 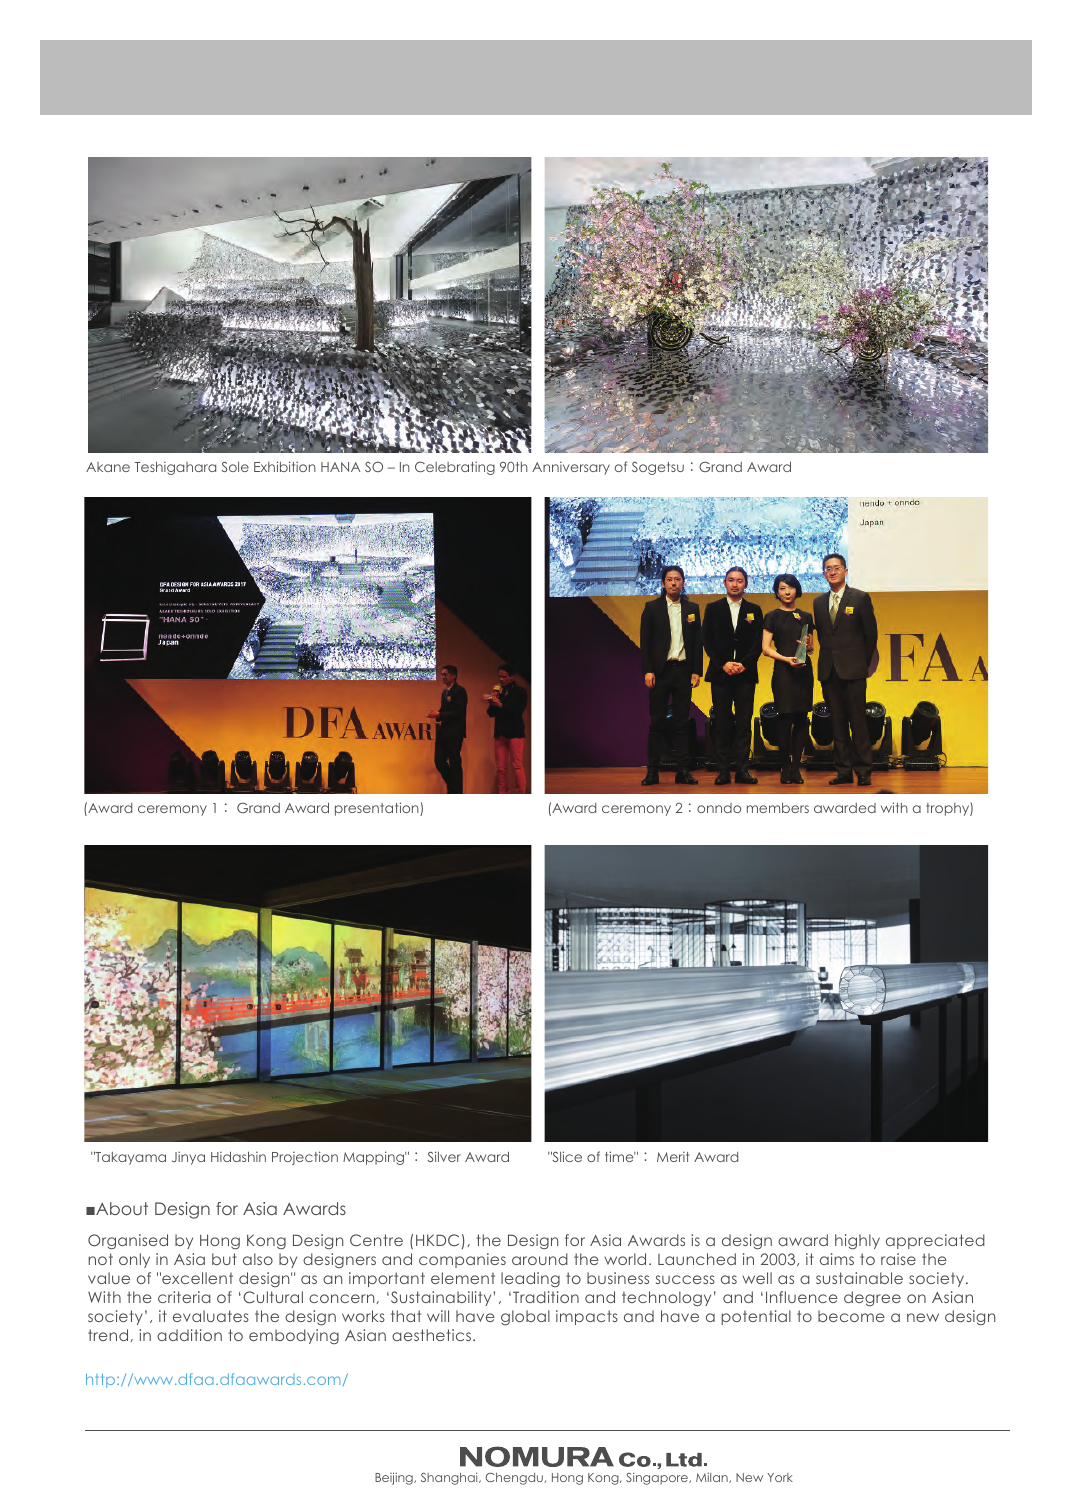 What do you see at coordinates (780, 1477) in the document?
I see `York` at bounding box center [780, 1477].
